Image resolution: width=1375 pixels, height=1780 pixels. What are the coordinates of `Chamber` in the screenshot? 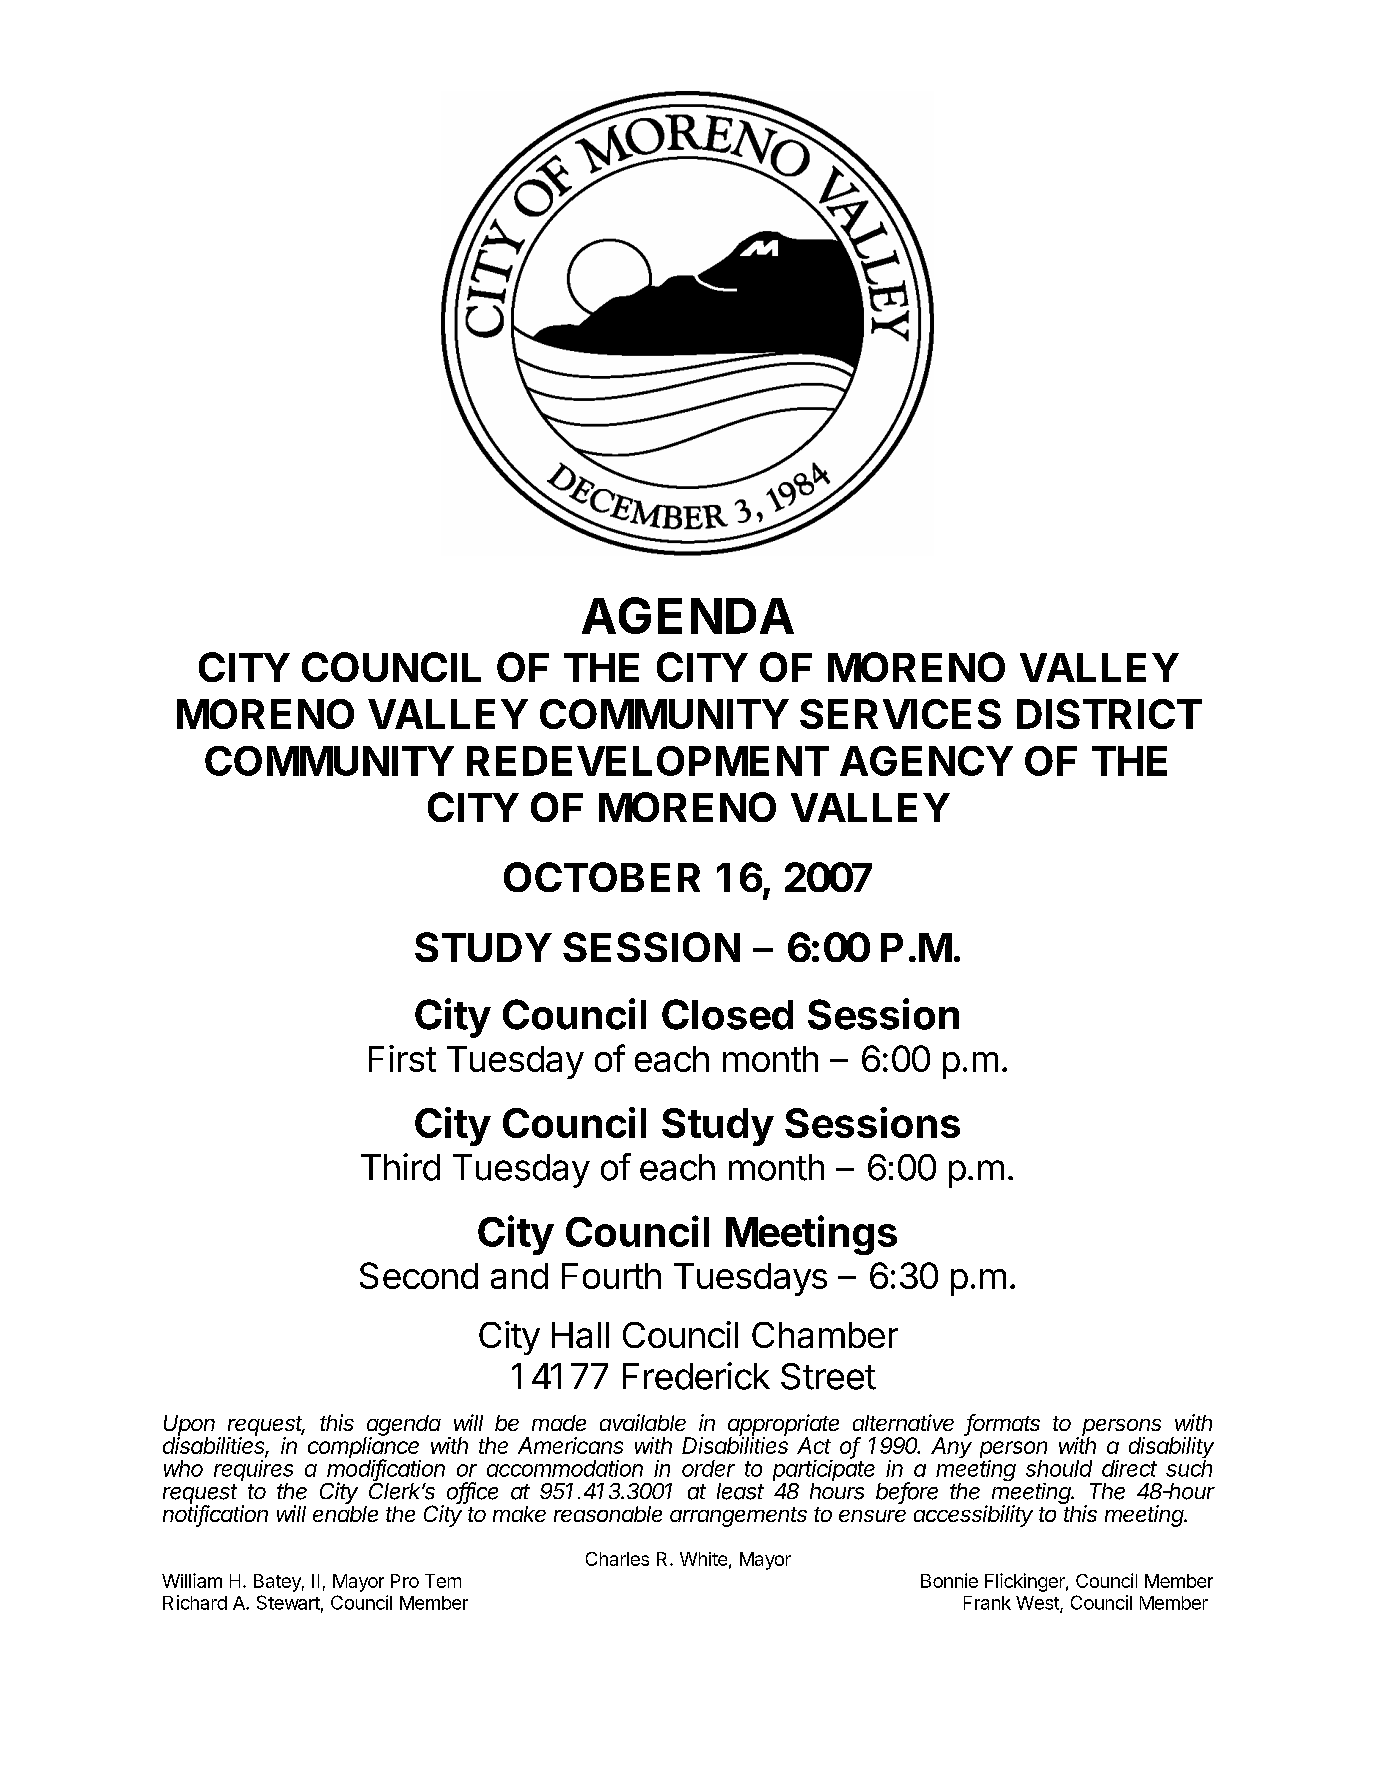 It's located at (825, 1335).
